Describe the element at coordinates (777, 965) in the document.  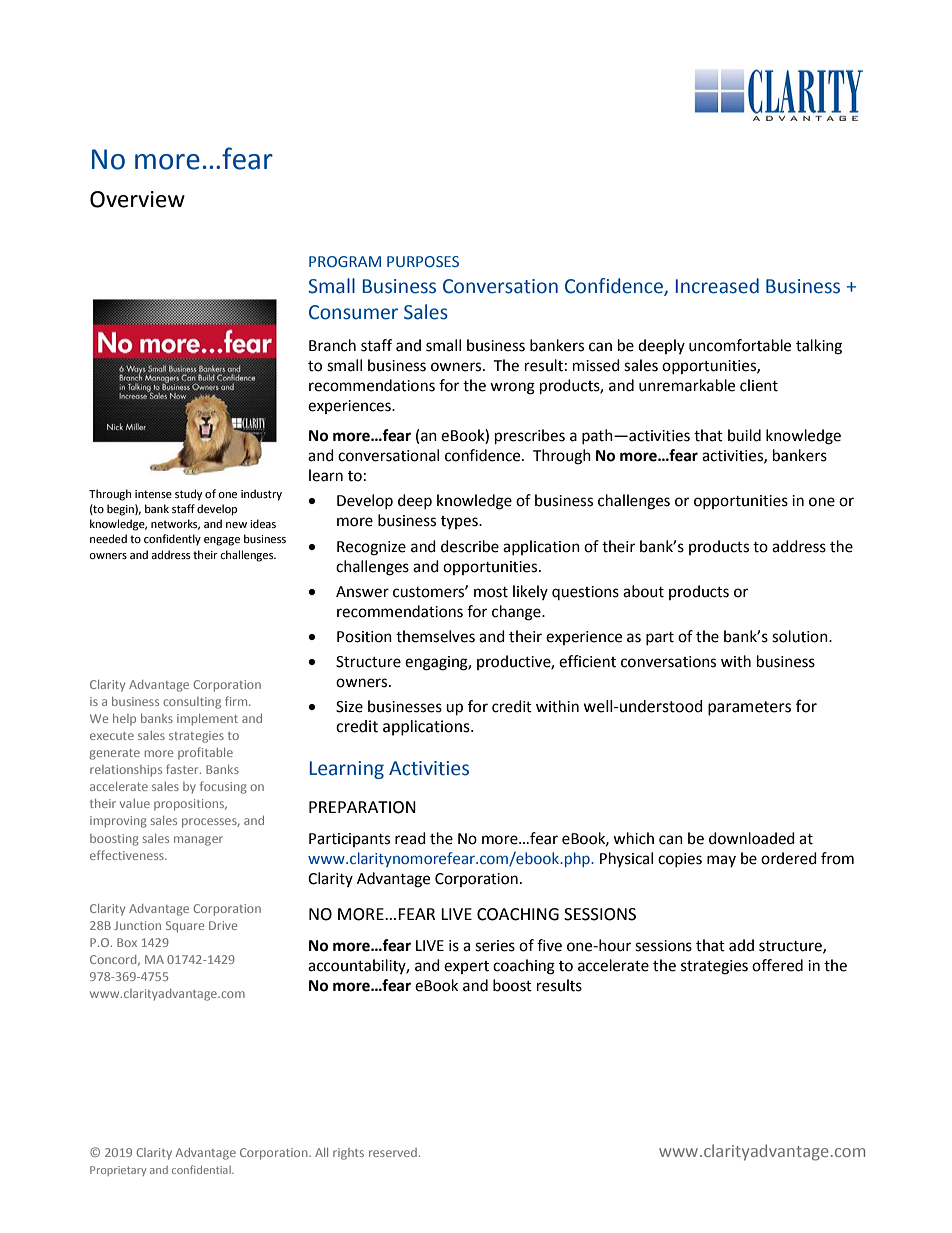
I see `offered` at that location.
